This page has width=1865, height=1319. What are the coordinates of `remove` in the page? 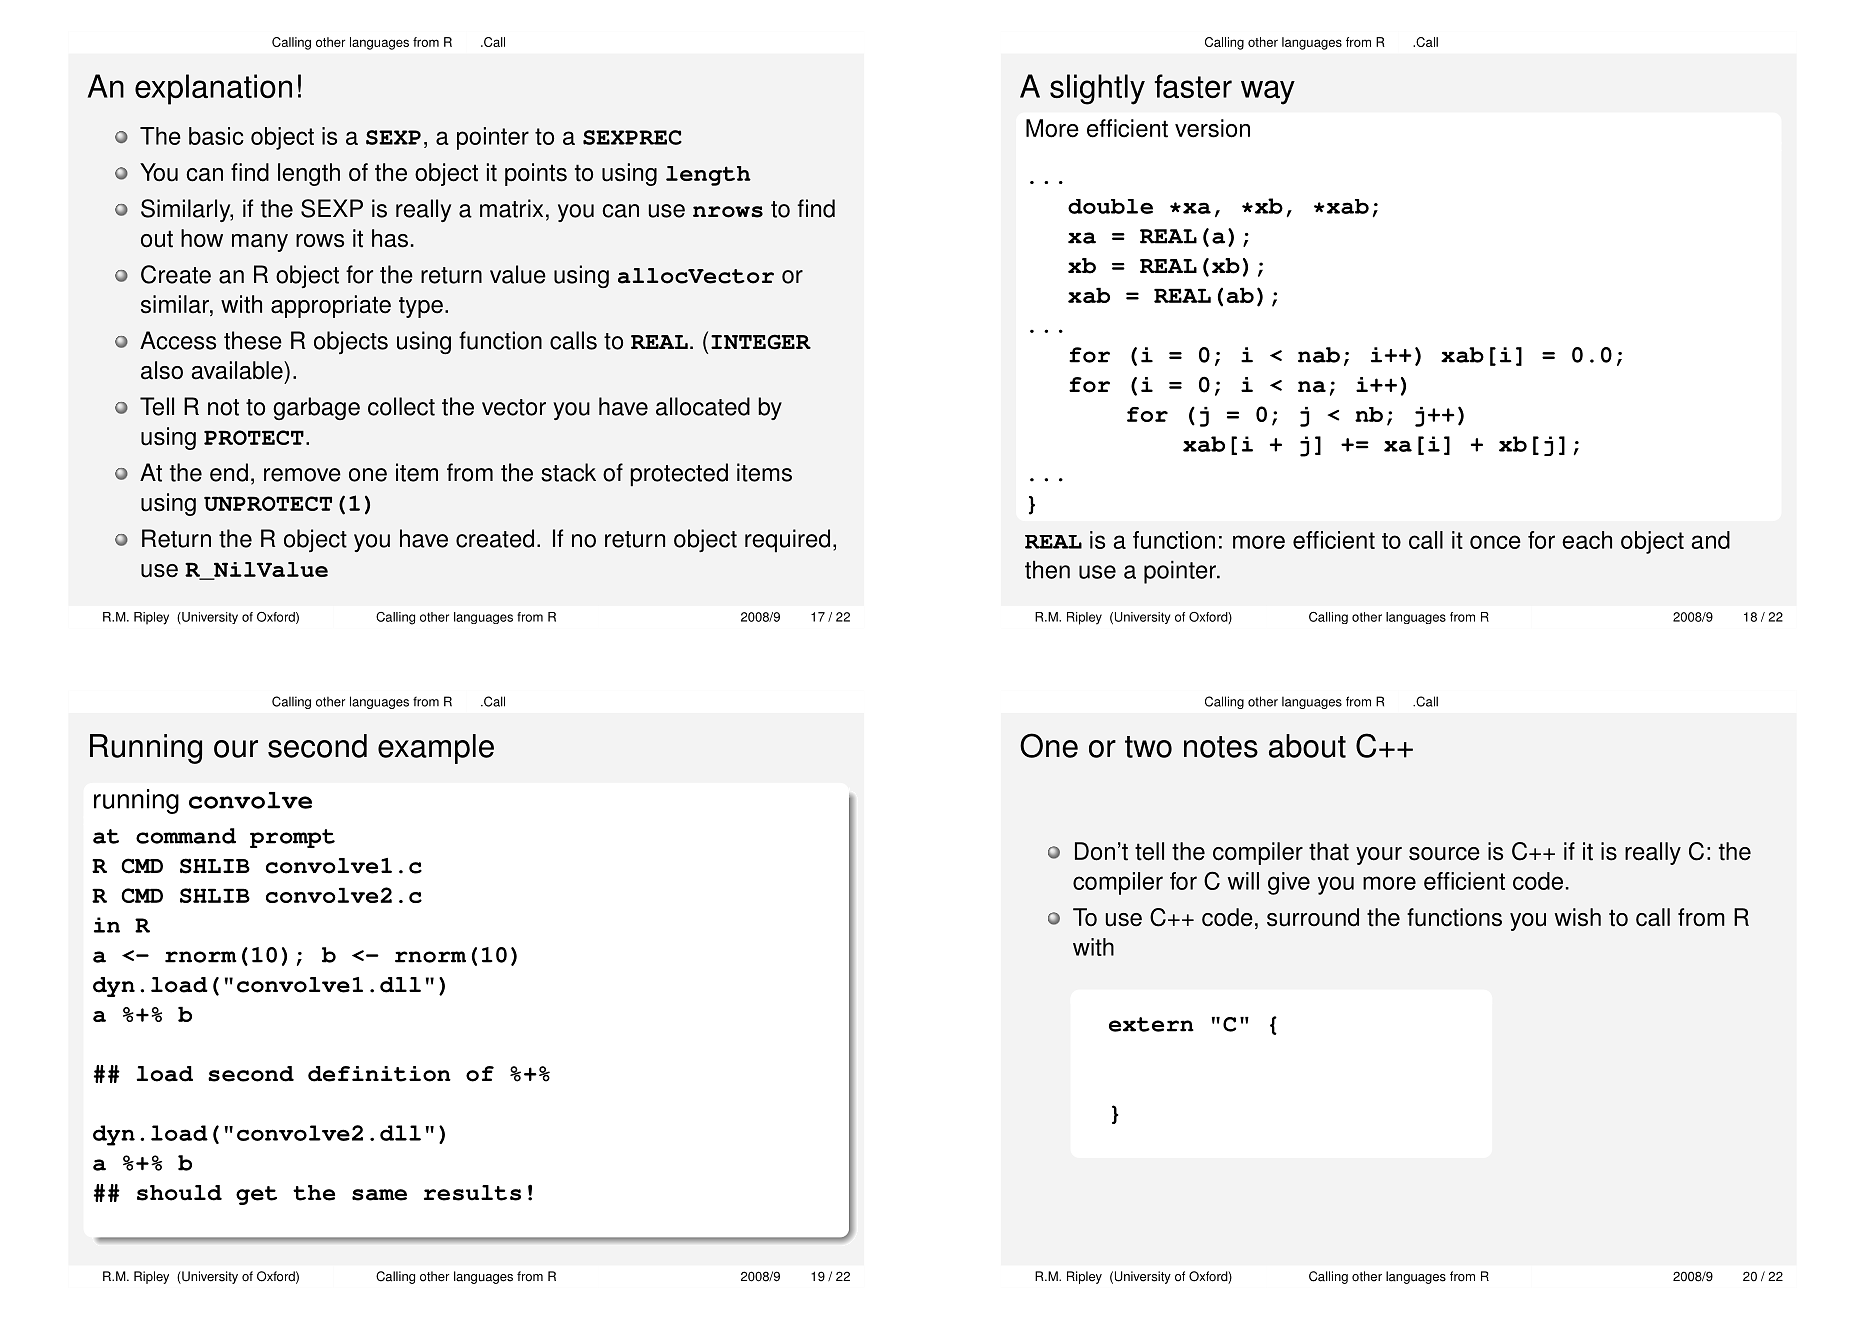 It's located at (302, 475).
